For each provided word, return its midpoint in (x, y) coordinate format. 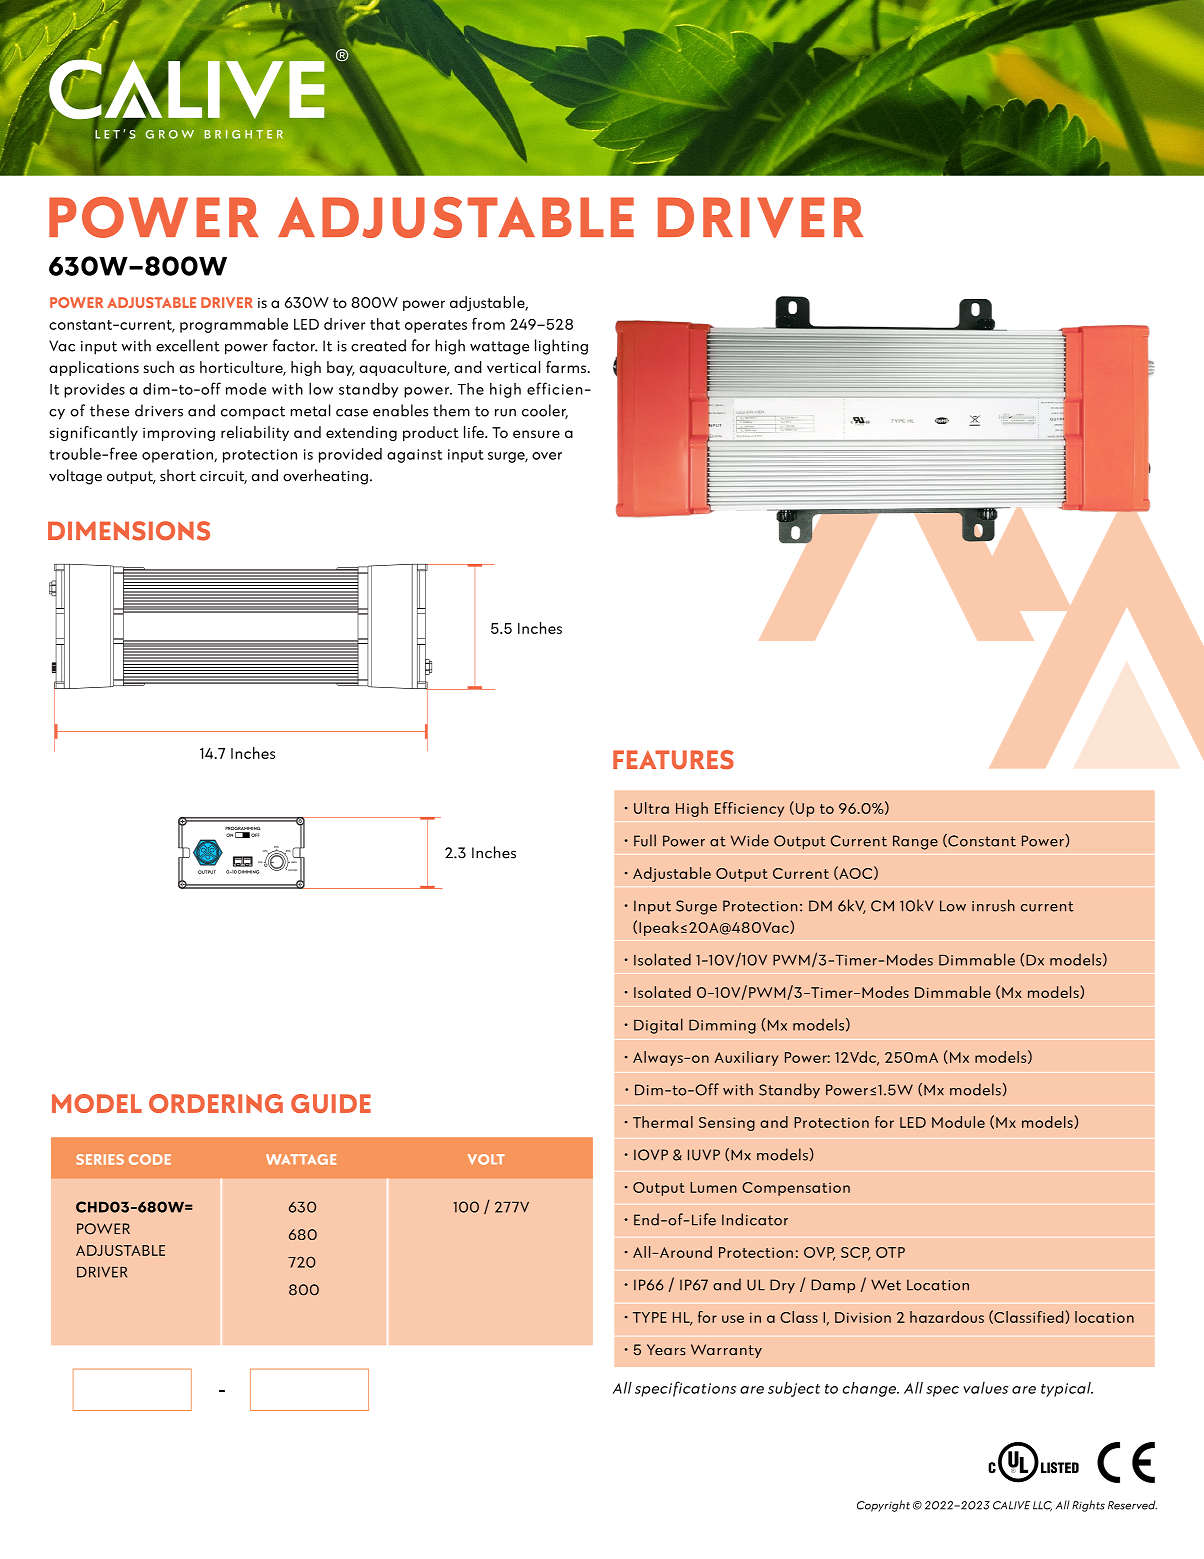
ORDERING (216, 1103)
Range (915, 842)
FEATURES (673, 759)
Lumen (713, 1187)
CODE (150, 1159)
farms (567, 367)
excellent (188, 345)
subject (794, 1389)
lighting (561, 347)
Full (645, 840)
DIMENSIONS (129, 531)
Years (666, 1350)
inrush (993, 905)
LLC (1042, 1506)
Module (958, 1122)
